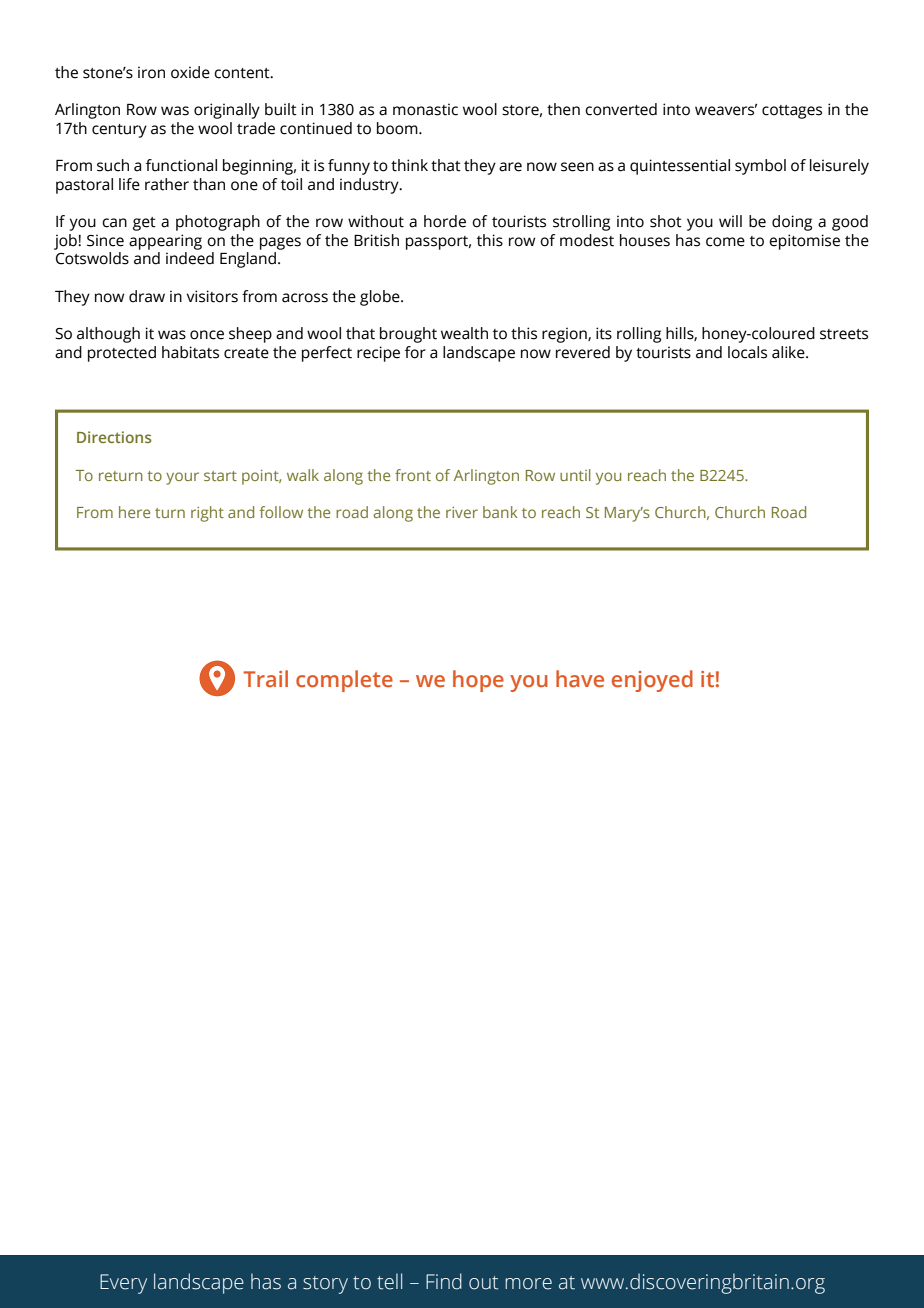  I want to click on have, so click(580, 678).
